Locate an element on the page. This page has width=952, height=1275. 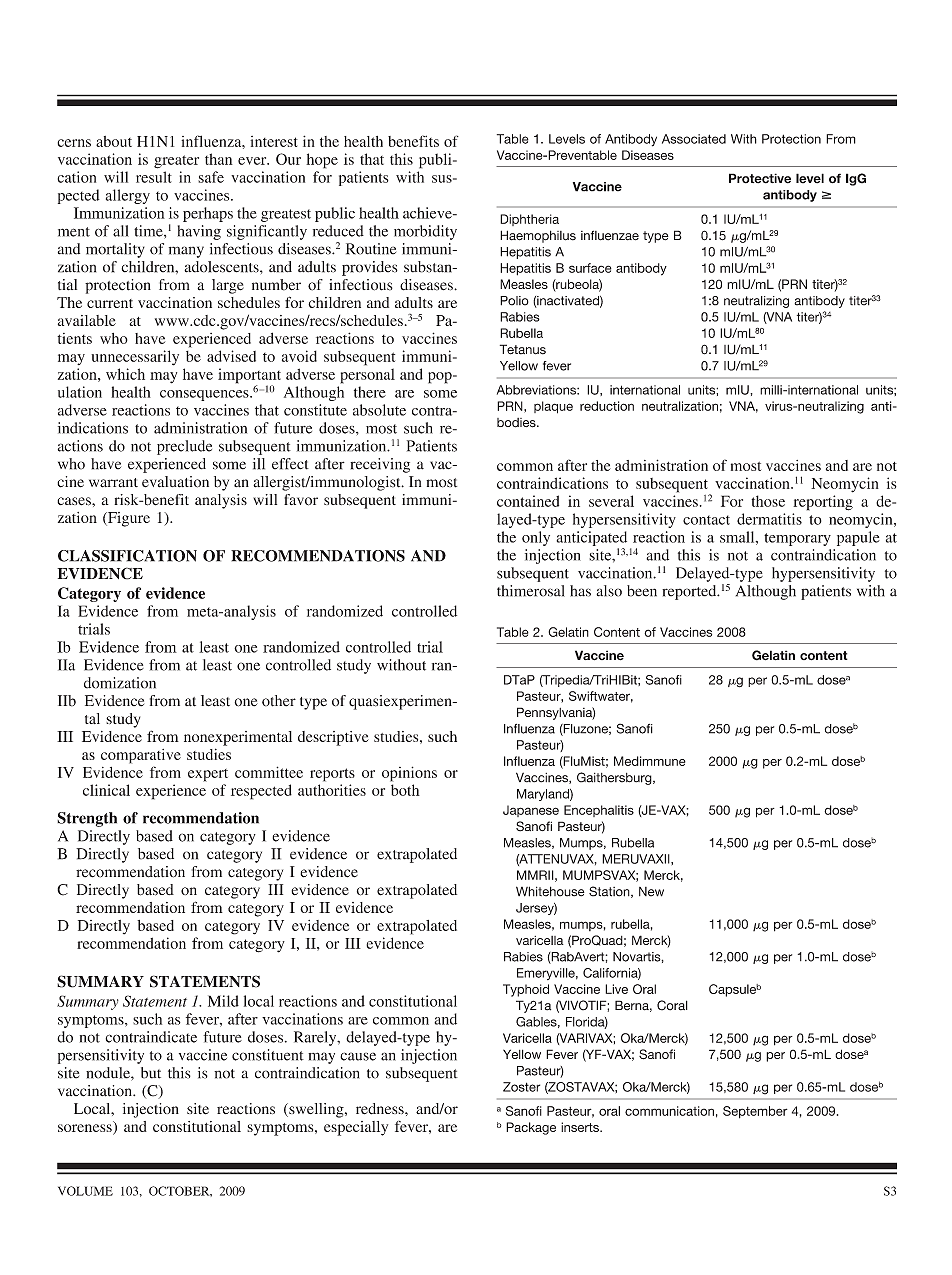
those is located at coordinates (768, 501).
